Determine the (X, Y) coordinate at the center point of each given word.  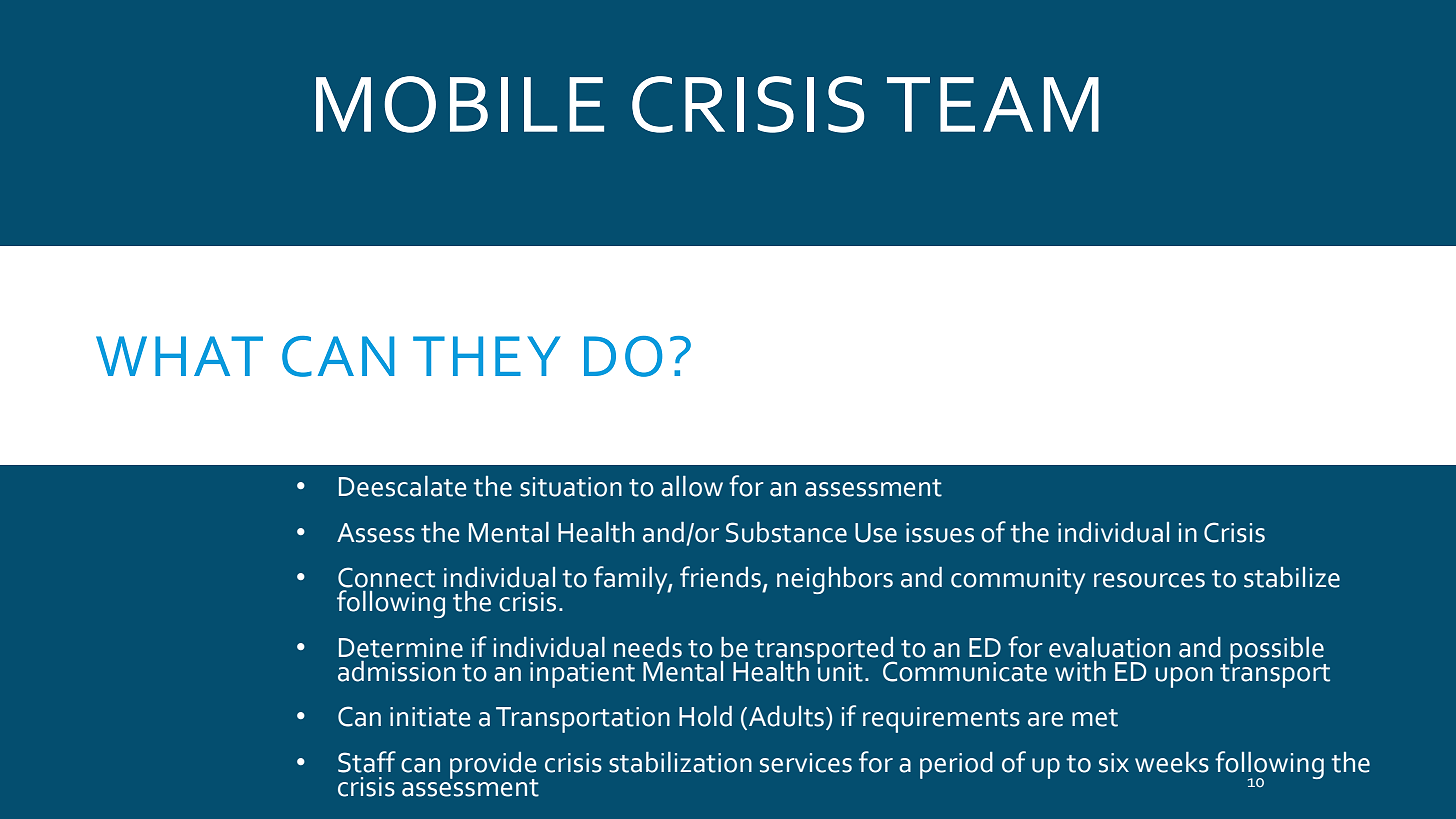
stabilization (680, 762)
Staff (367, 762)
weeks (1172, 762)
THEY (486, 356)
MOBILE (460, 104)
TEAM (993, 104)
